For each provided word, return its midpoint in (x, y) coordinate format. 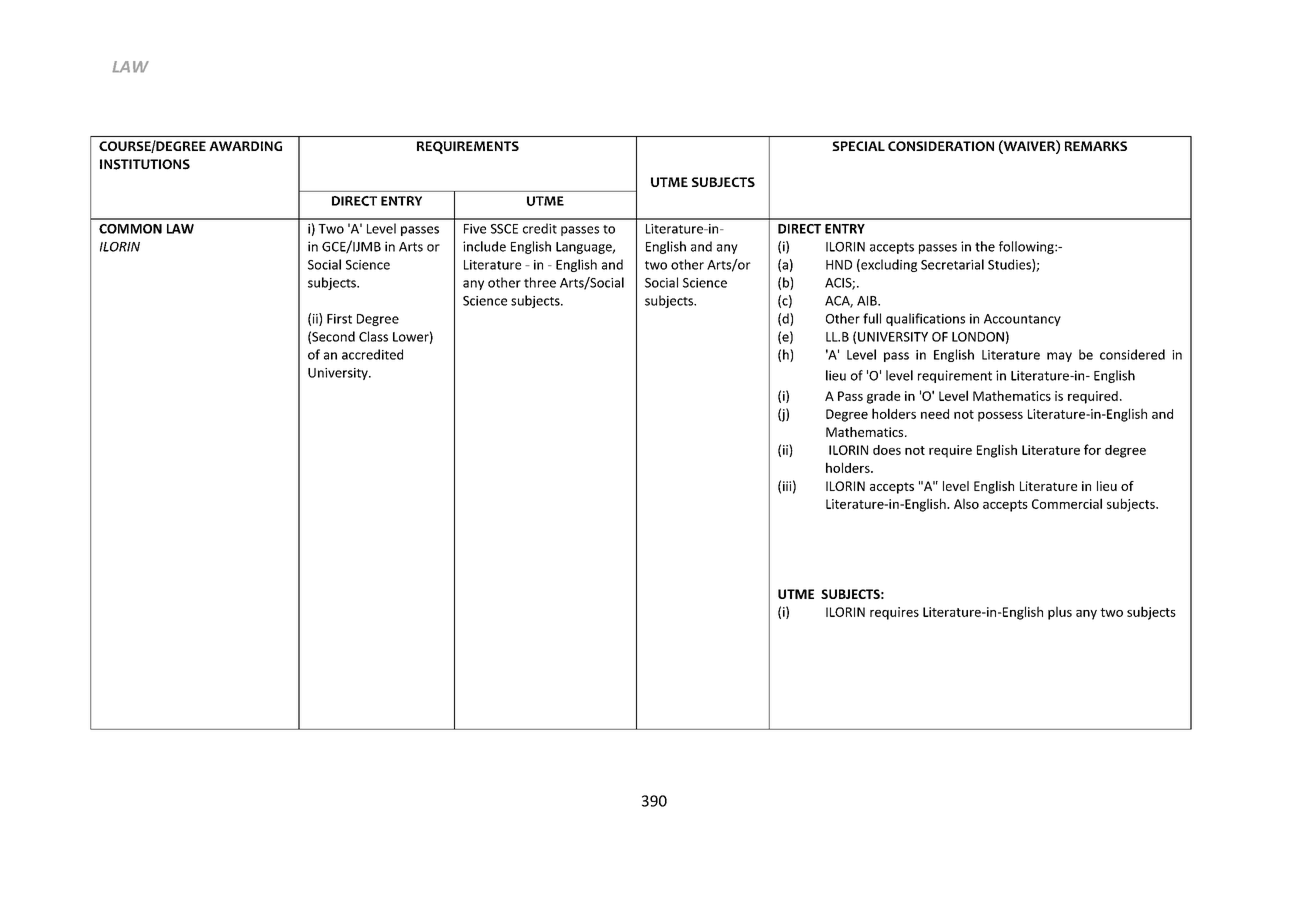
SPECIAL (858, 146)
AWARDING (245, 146)
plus (1060, 613)
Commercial (1067, 503)
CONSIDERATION (941, 146)
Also (966, 503)
